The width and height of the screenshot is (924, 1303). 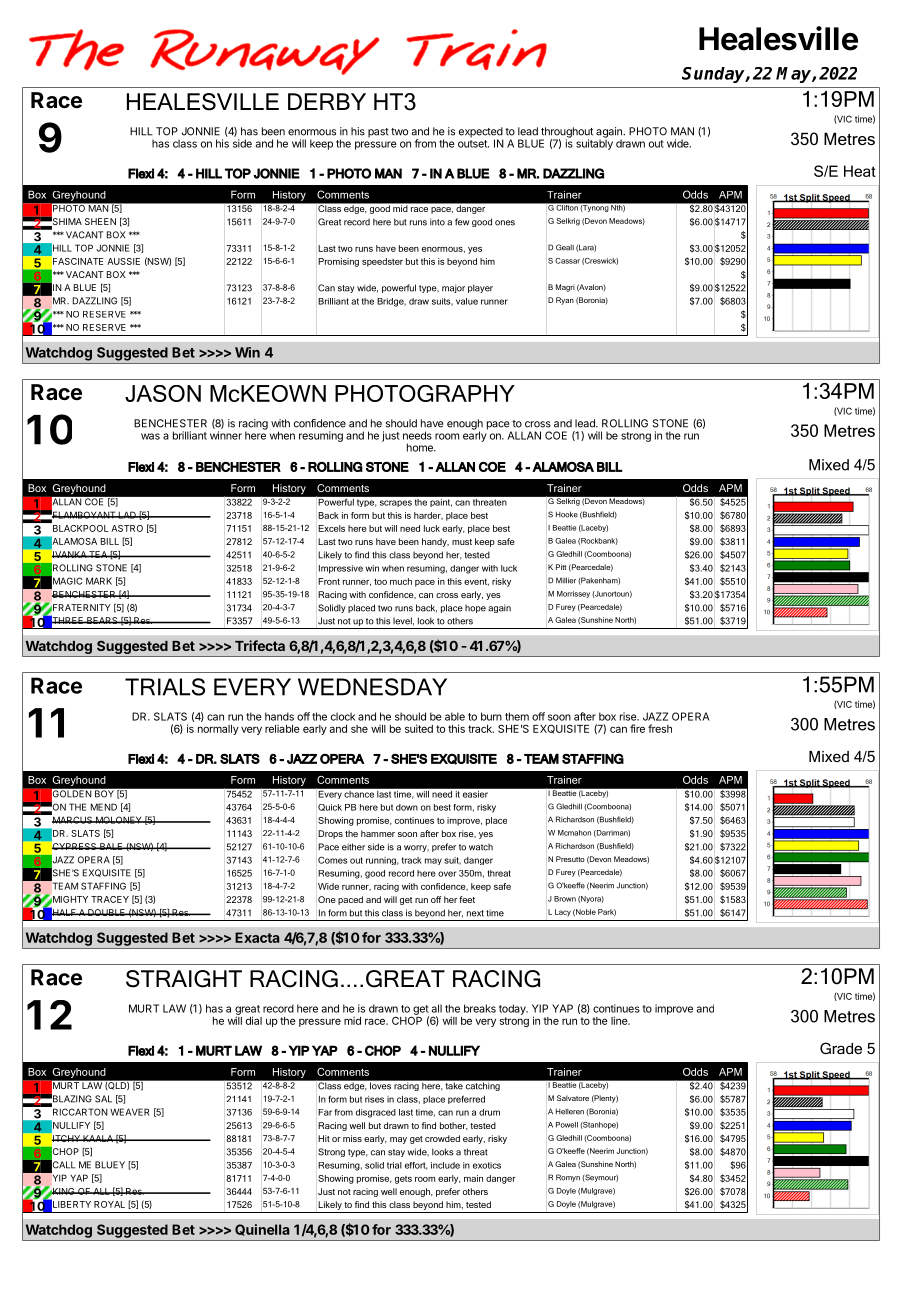 I want to click on burn, so click(x=491, y=716).
